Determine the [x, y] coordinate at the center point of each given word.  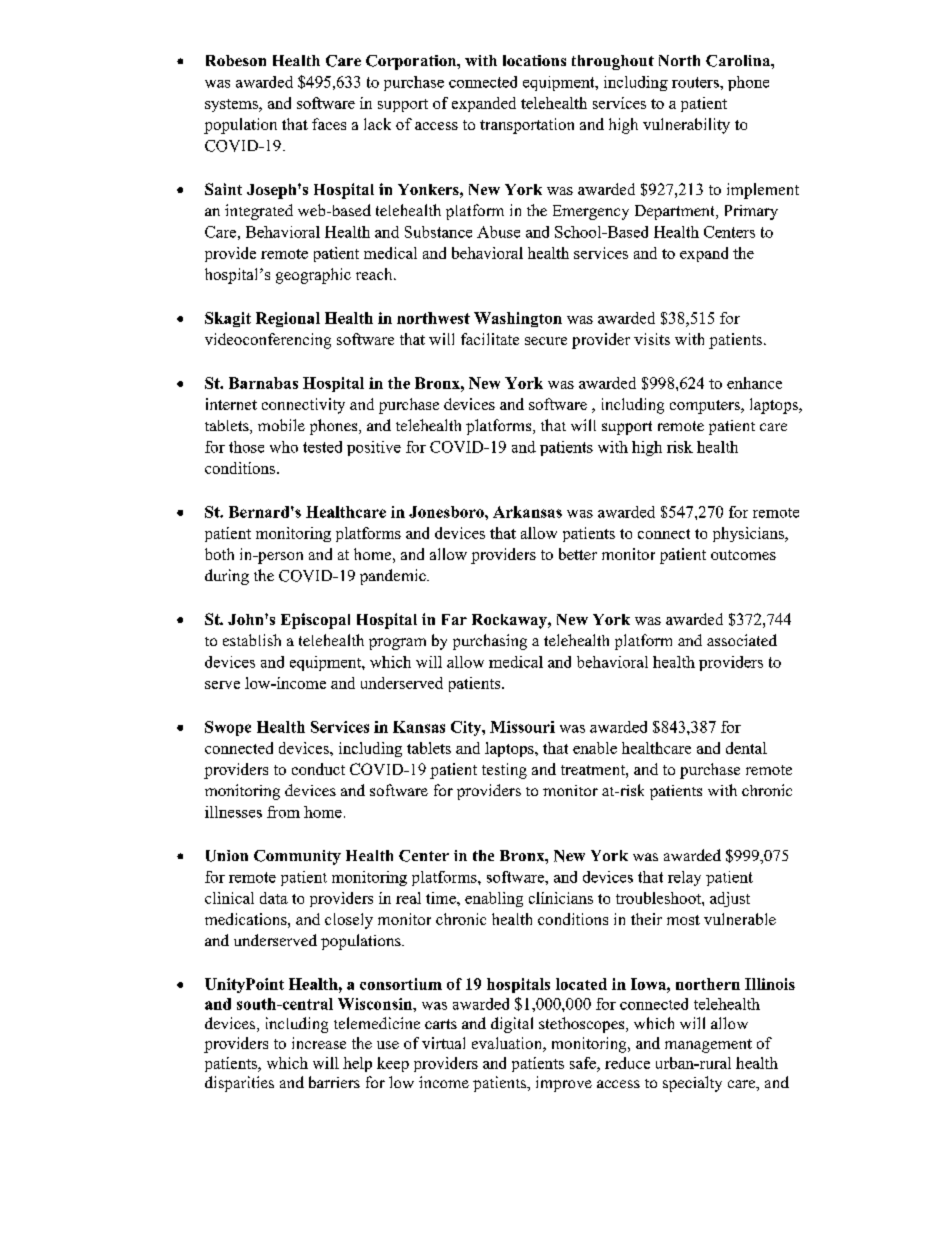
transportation [527, 126]
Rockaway [510, 621]
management [708, 1046]
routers [696, 82]
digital [512, 1025]
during [227, 577]
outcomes [743, 555]
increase [319, 1043]
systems [232, 105]
